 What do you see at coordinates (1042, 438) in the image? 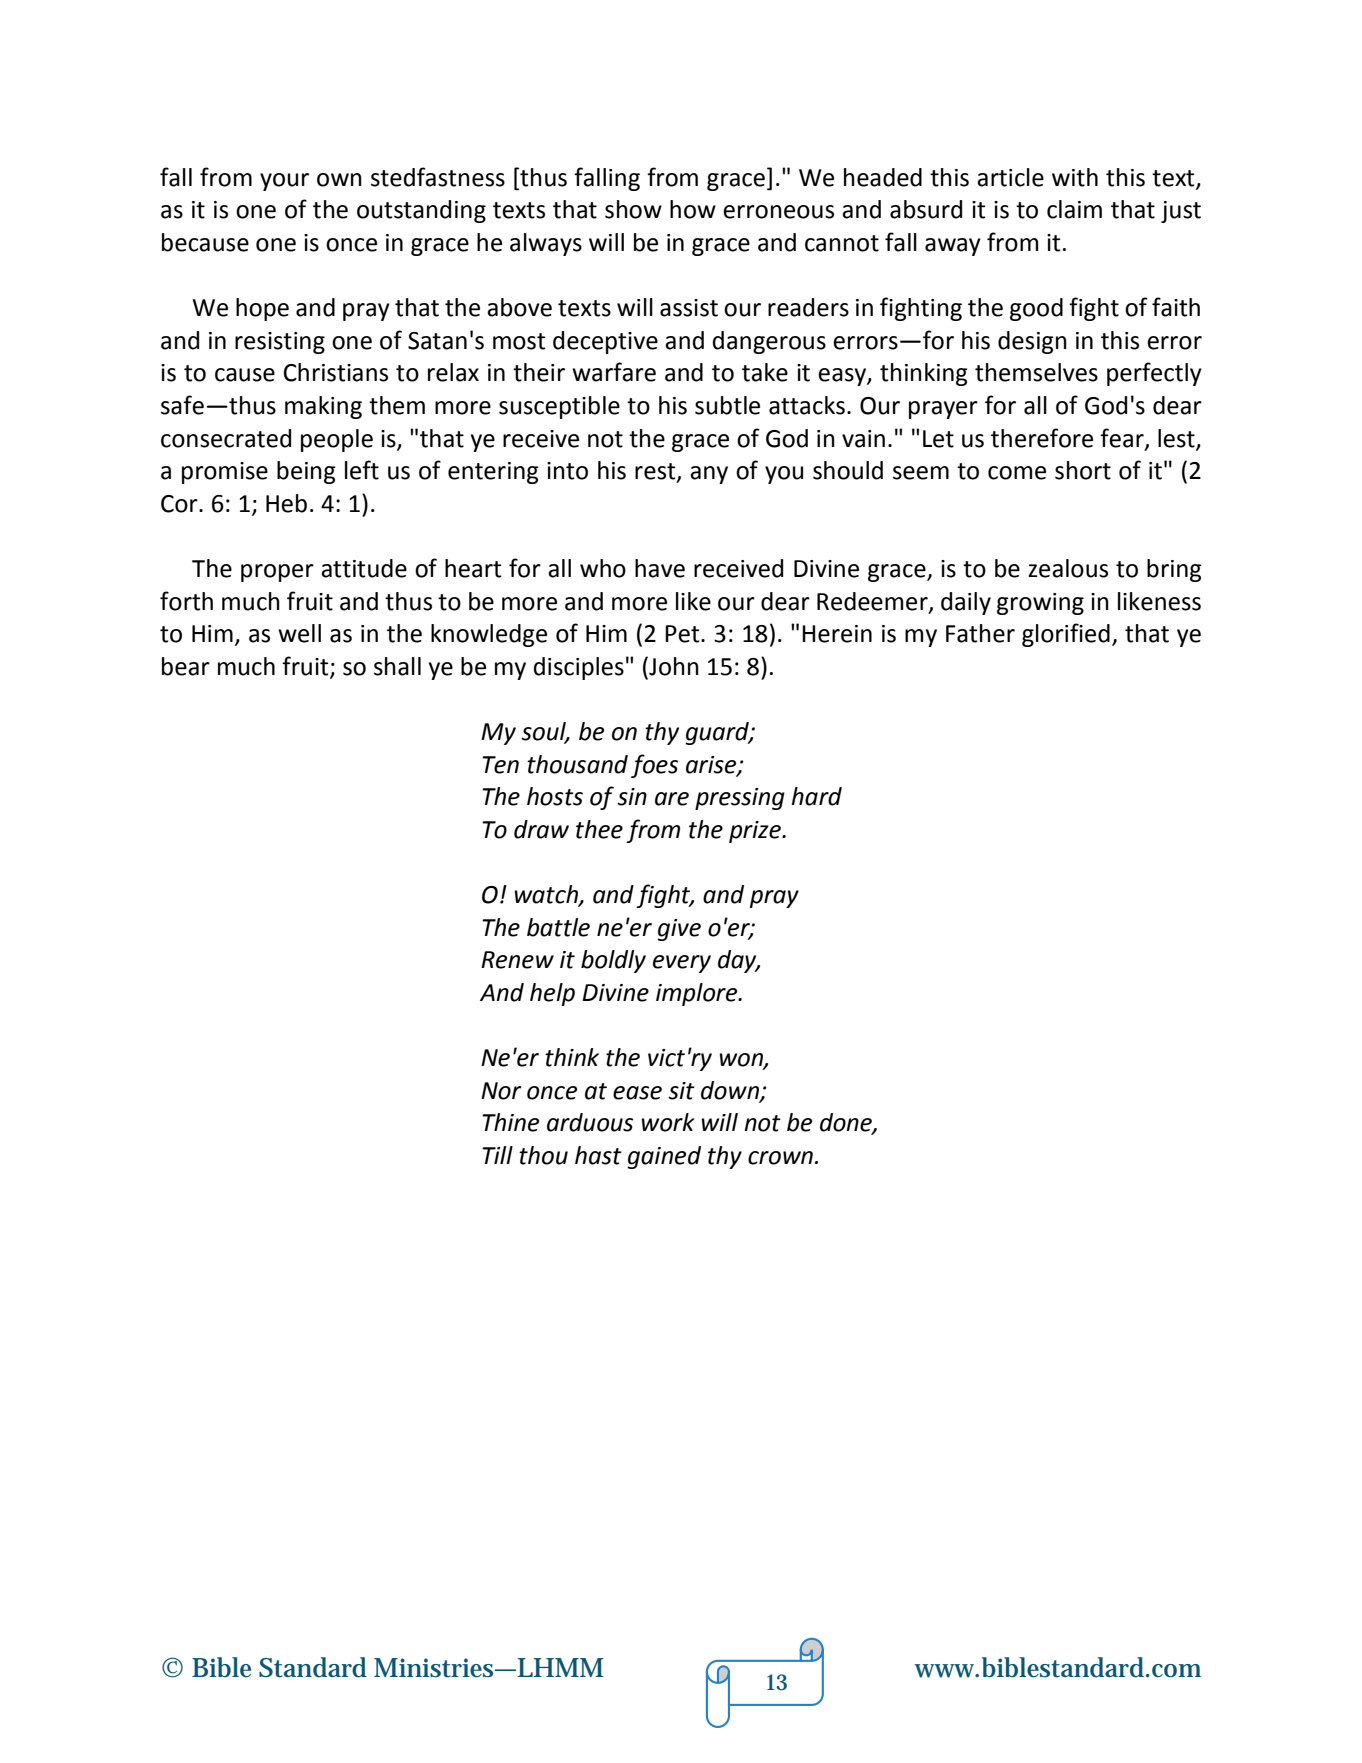
I see `therefore` at bounding box center [1042, 438].
